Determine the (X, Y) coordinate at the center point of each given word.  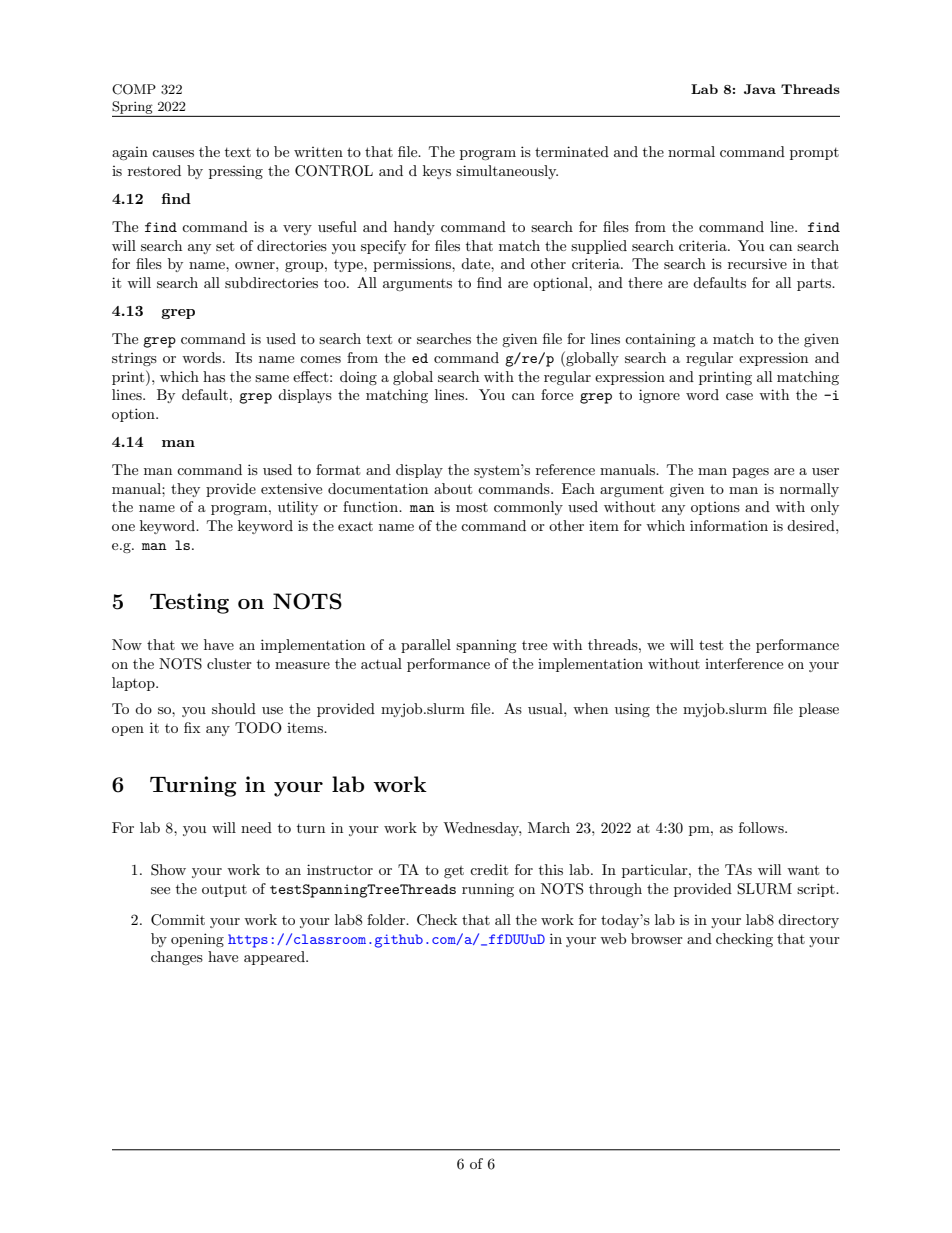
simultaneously (507, 172)
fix (192, 727)
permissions (413, 265)
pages (750, 473)
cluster (229, 663)
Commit (178, 920)
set (225, 246)
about (453, 488)
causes (173, 153)
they (185, 490)
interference (744, 663)
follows (762, 827)
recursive (757, 264)
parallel (426, 646)
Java (760, 89)
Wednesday (482, 829)
